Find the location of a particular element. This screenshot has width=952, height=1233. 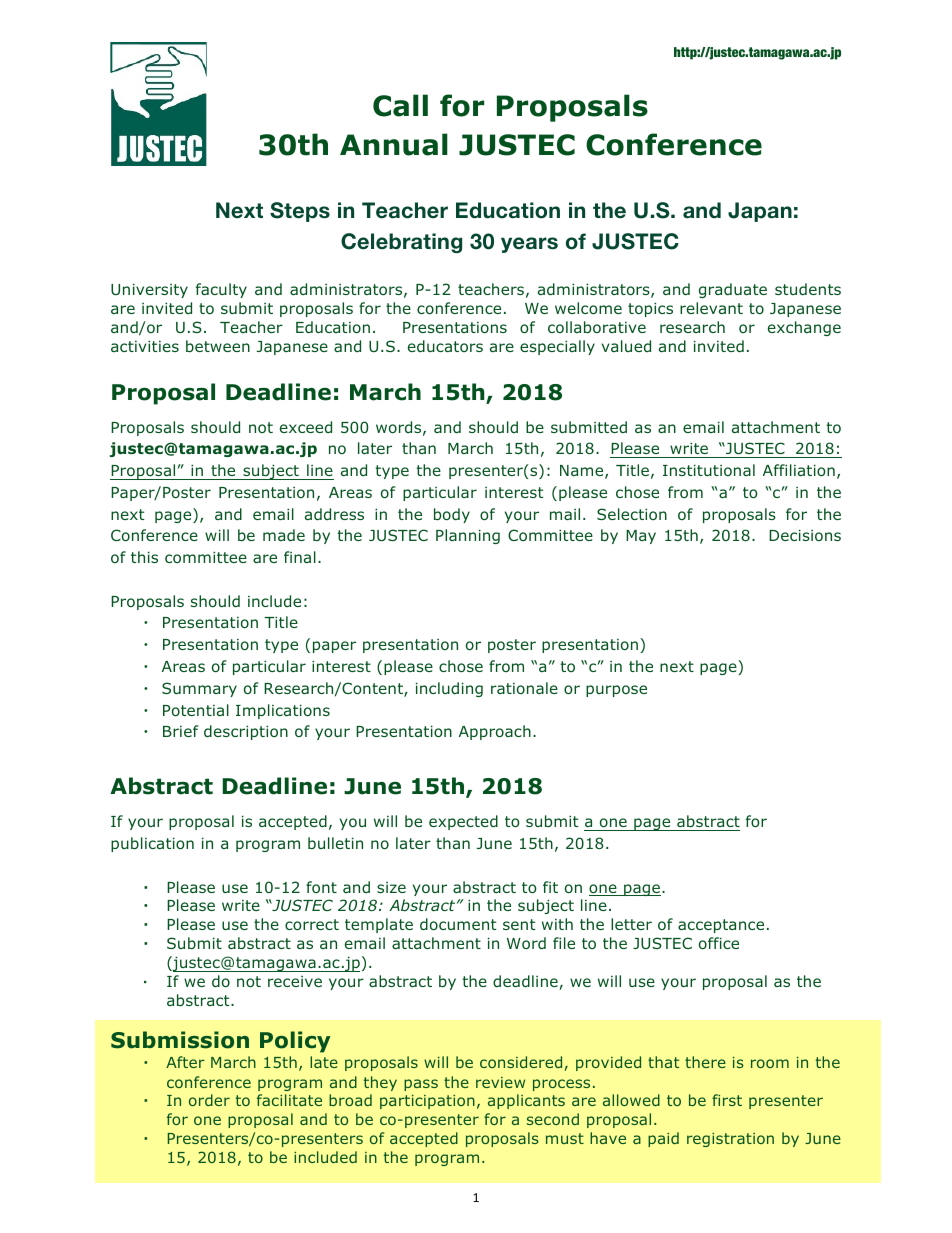

including is located at coordinates (449, 689).
